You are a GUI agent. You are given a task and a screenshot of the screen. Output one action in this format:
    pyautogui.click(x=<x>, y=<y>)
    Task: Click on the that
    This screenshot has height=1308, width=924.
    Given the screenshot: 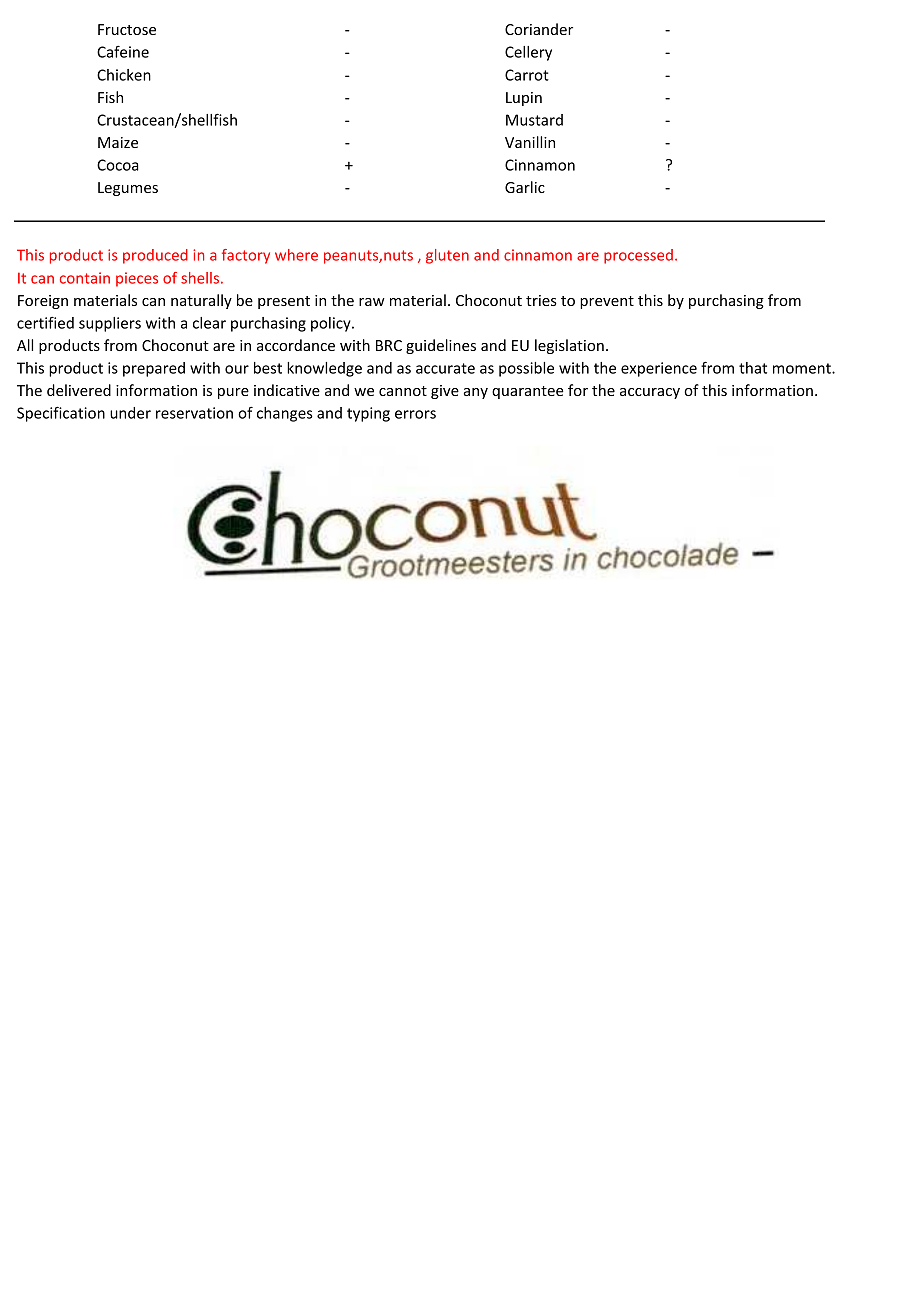 What is the action you would take?
    pyautogui.click(x=753, y=368)
